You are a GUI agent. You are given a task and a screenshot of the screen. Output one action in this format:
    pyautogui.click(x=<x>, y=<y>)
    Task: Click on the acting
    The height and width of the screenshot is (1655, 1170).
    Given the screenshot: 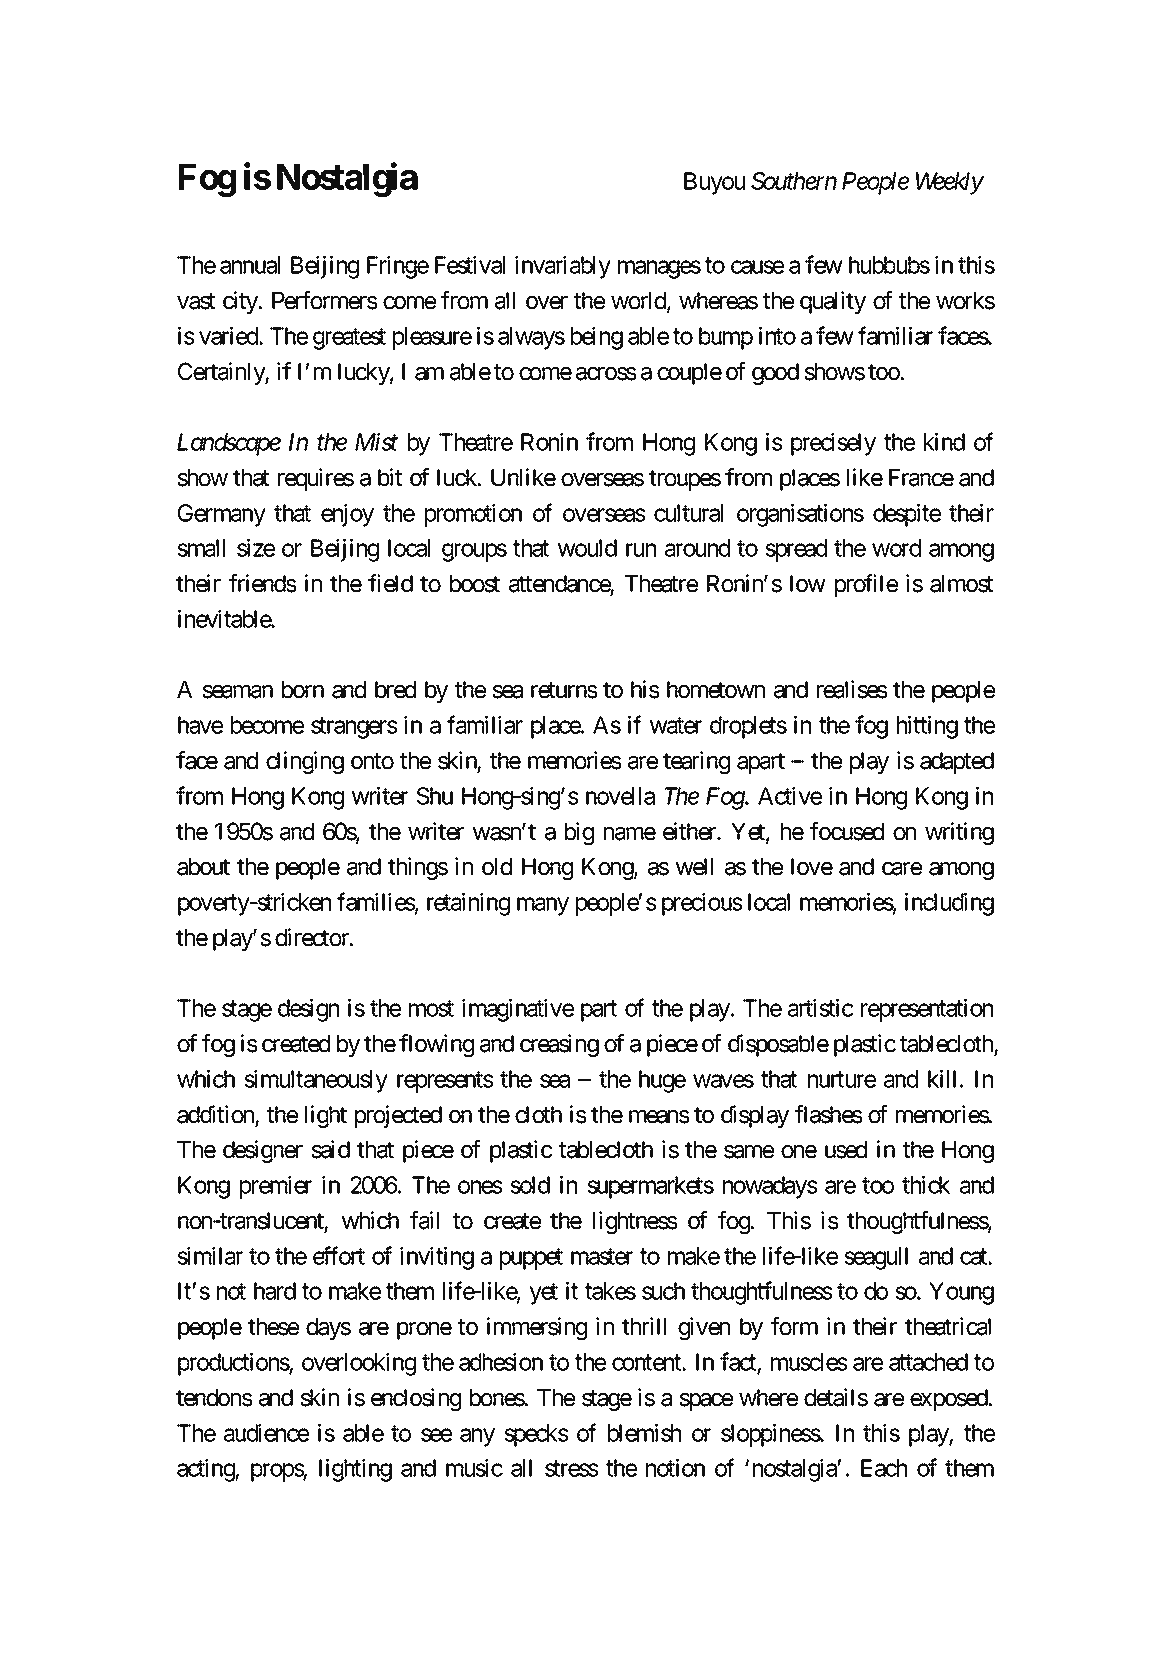 What is the action you would take?
    pyautogui.click(x=206, y=1470)
